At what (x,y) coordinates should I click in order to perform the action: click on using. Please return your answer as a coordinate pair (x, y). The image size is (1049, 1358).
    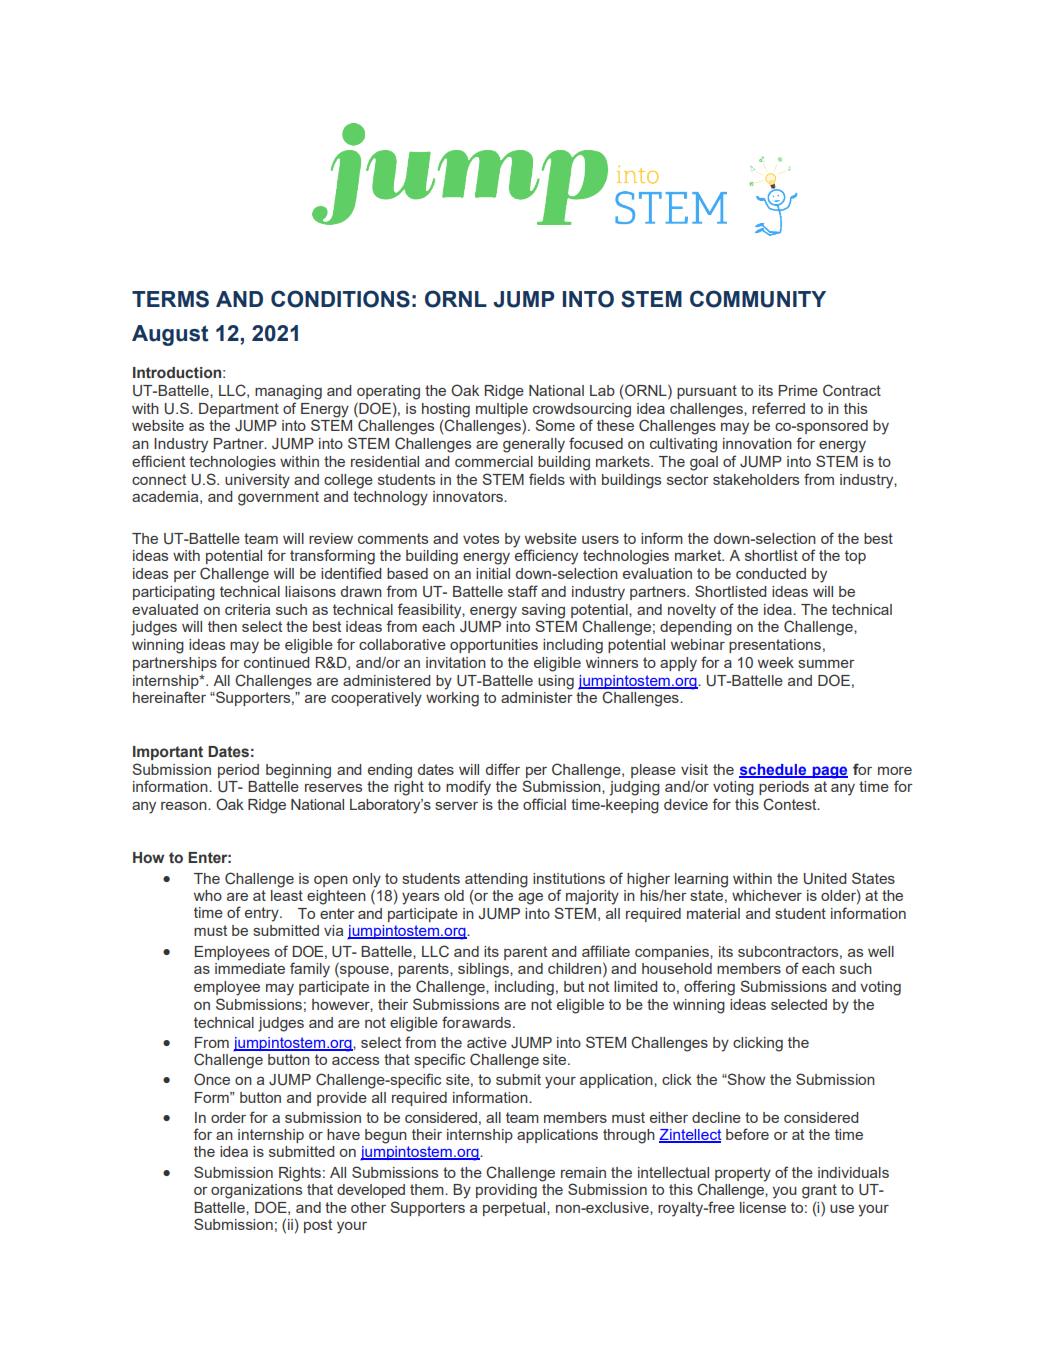
    Looking at the image, I should click on (556, 682).
